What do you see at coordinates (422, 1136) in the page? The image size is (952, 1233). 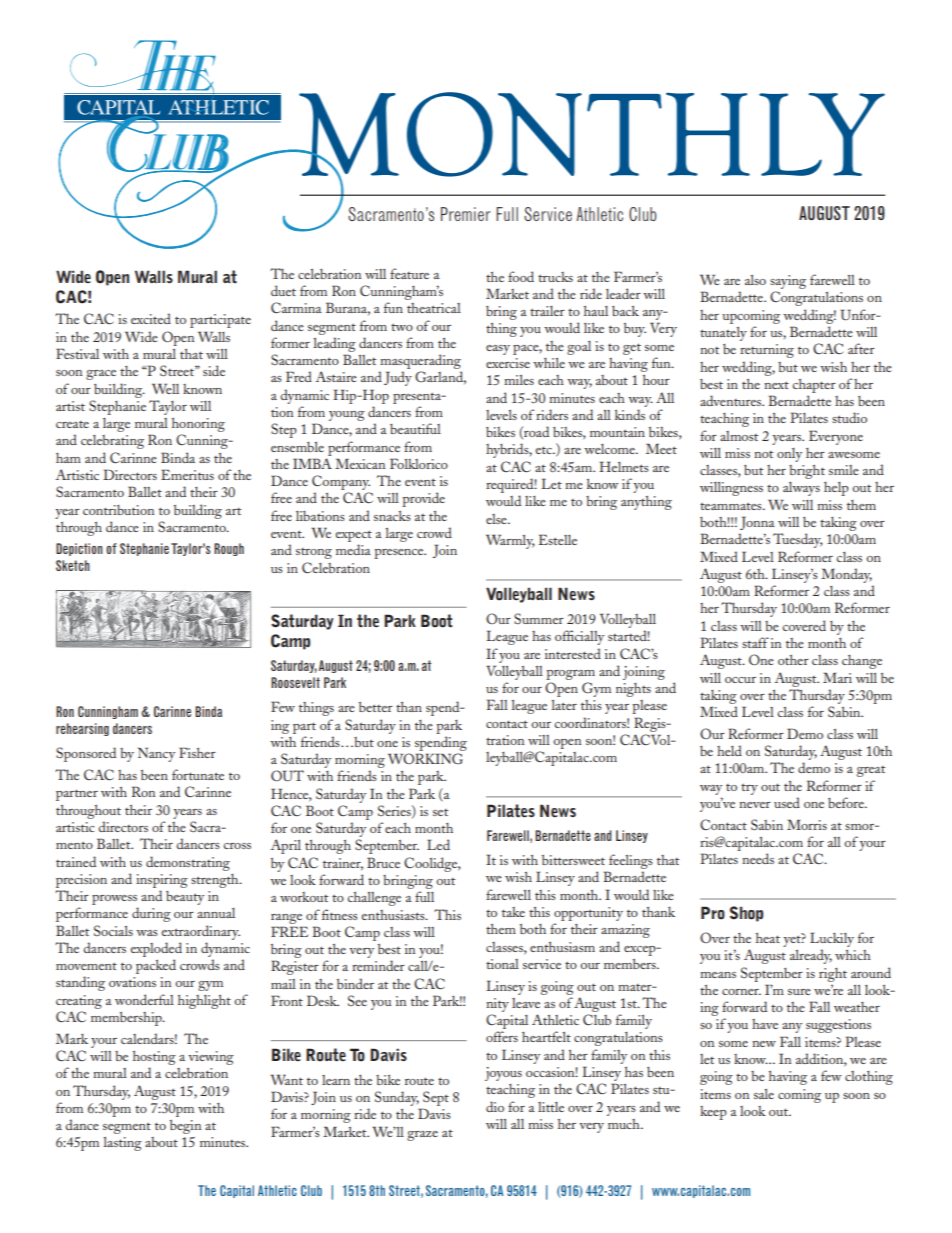 I see `graze` at bounding box center [422, 1136].
